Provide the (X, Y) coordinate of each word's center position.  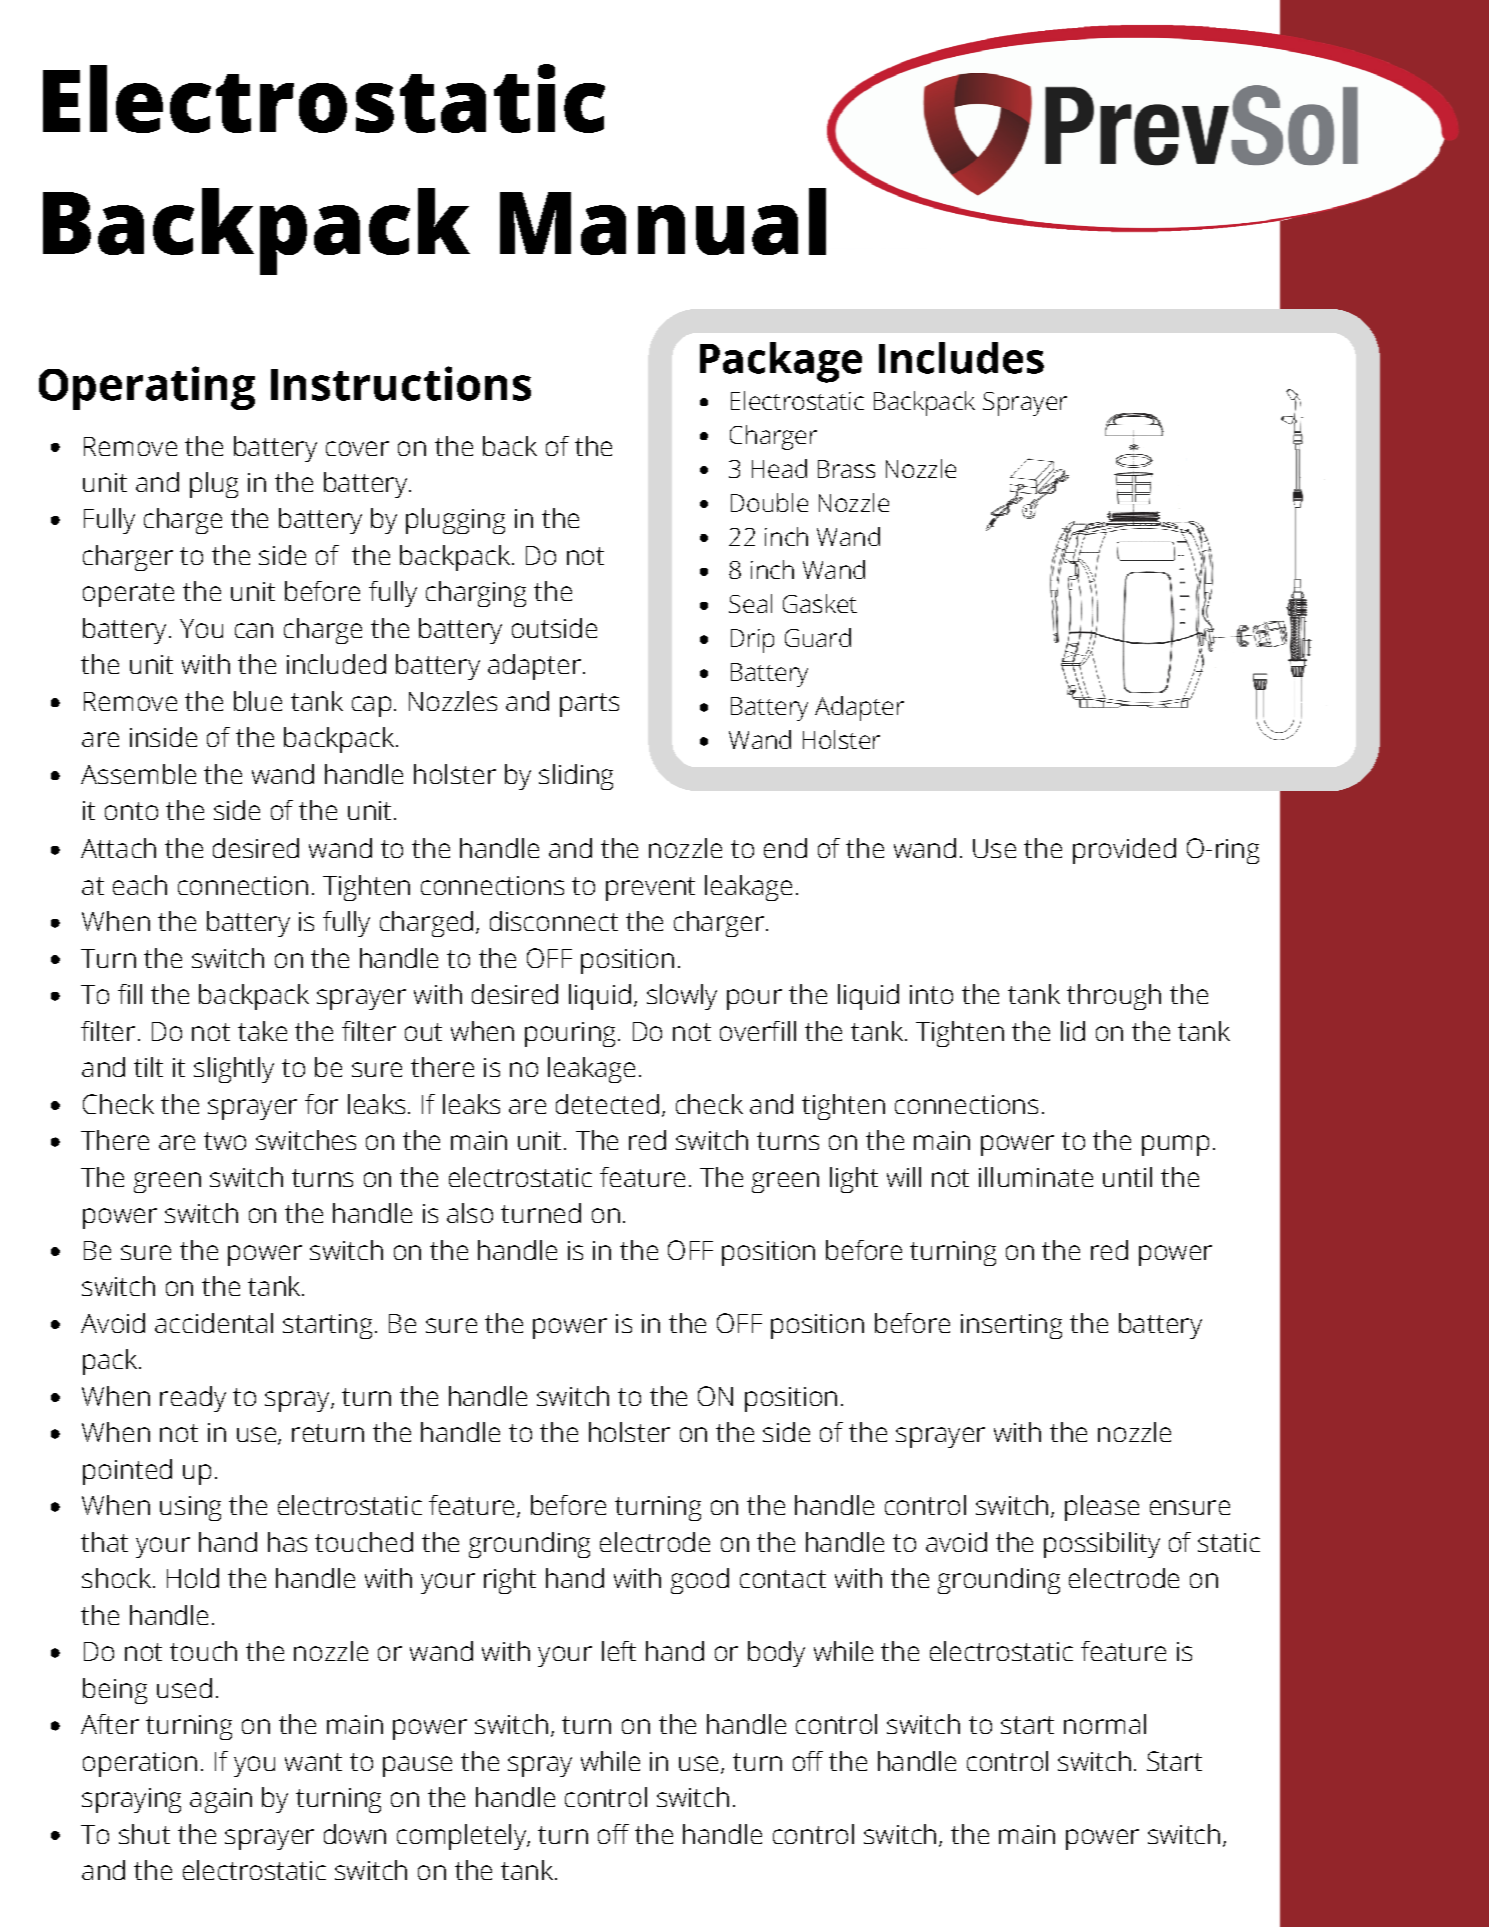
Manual (663, 221)
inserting (1011, 1326)
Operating (147, 388)
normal (1105, 1724)
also (470, 1213)
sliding (576, 777)
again (221, 1800)
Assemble (138, 774)
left (619, 1651)
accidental (214, 1323)
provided (1124, 851)
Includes (961, 358)
